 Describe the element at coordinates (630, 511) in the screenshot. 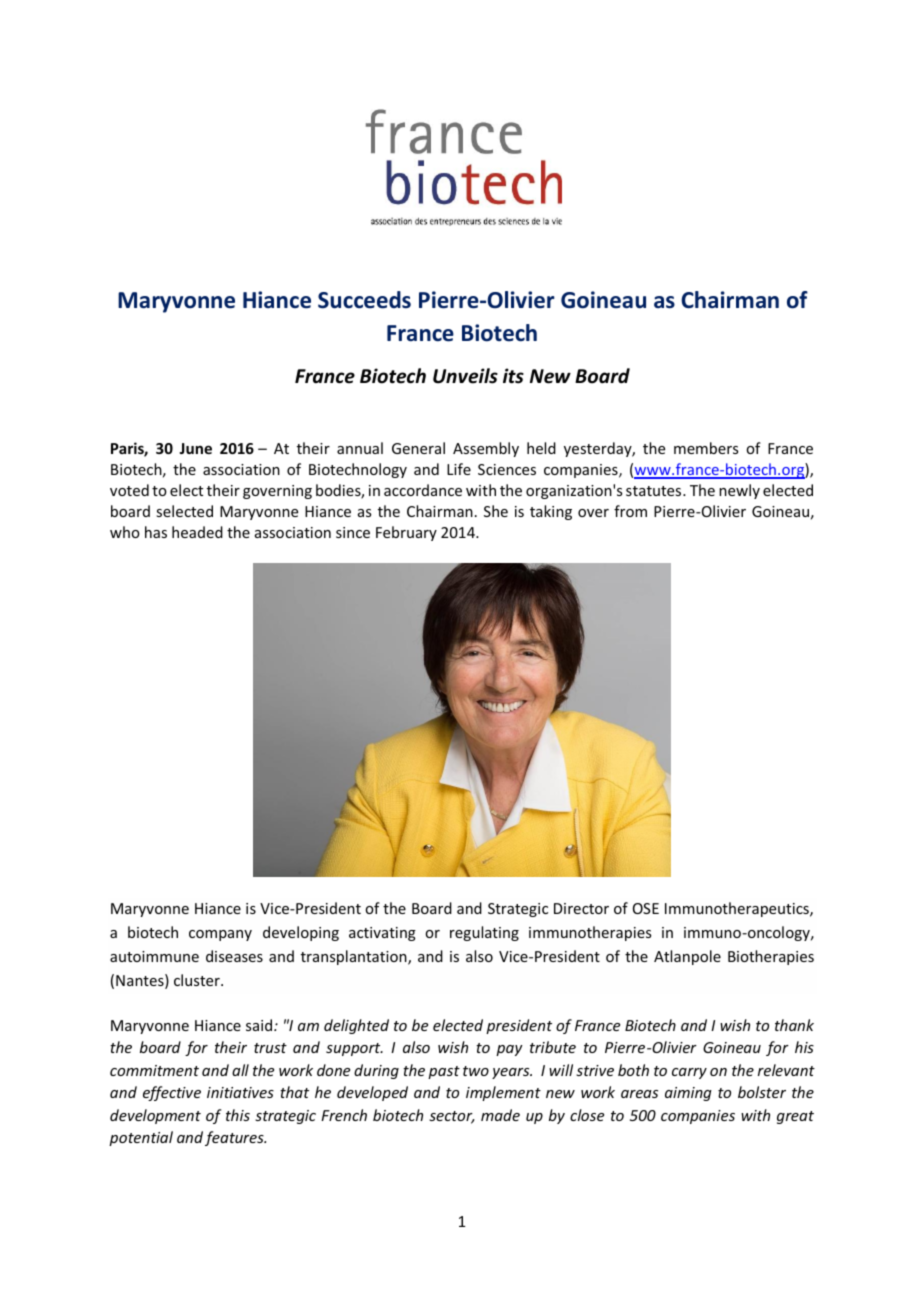

I see `from` at that location.
